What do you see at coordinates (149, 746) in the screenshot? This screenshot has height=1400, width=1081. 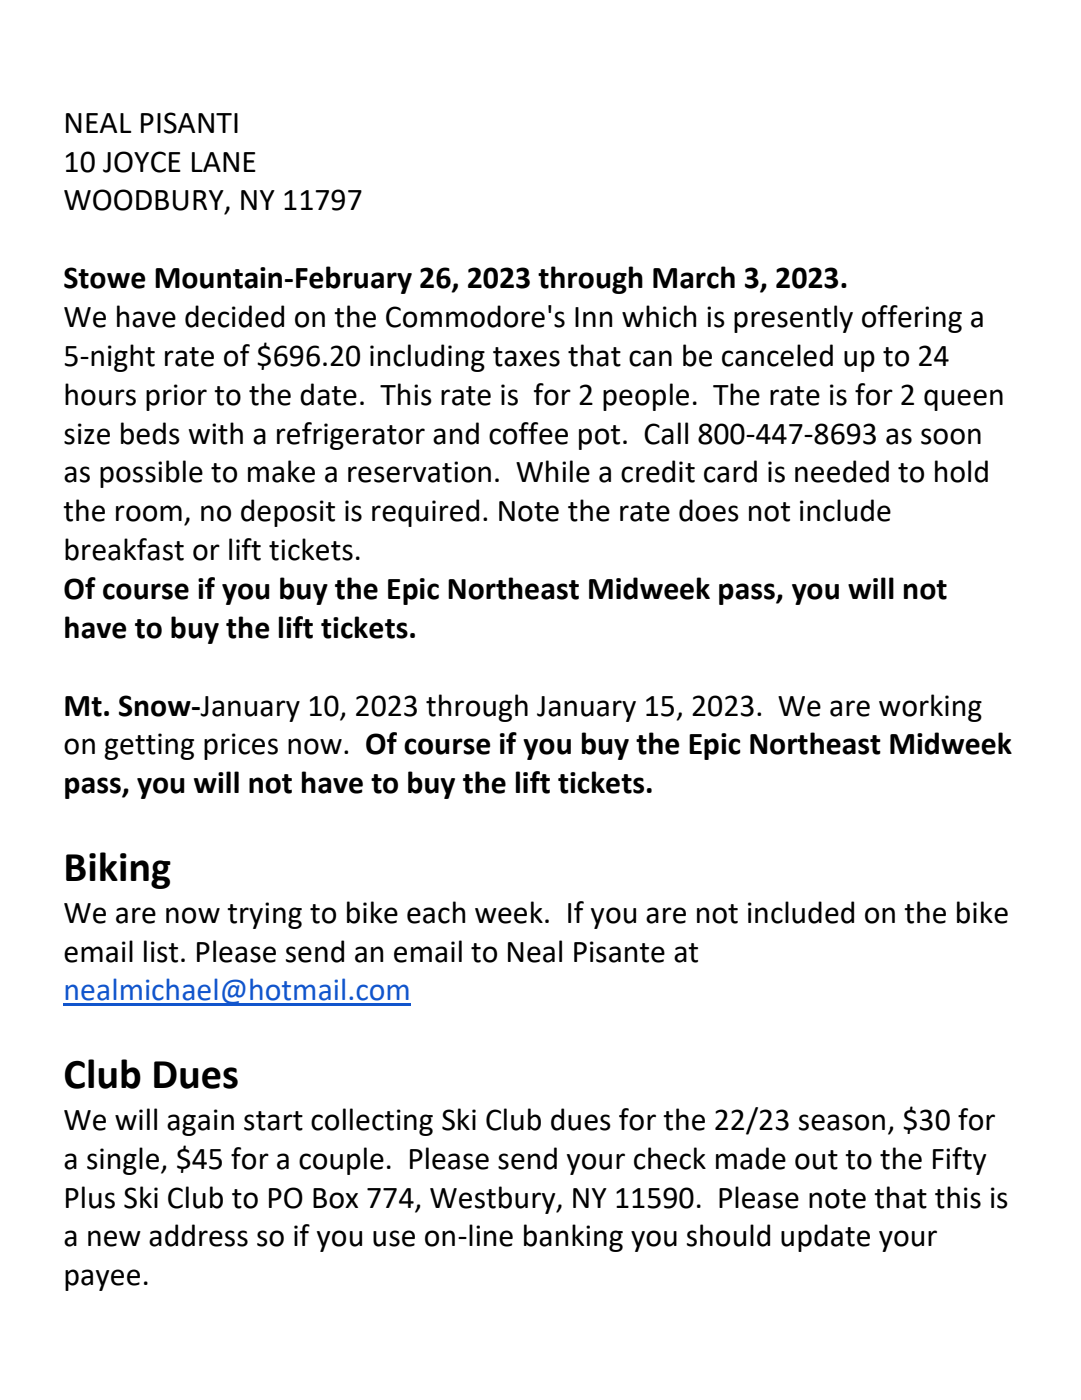 I see `getting` at bounding box center [149, 746].
